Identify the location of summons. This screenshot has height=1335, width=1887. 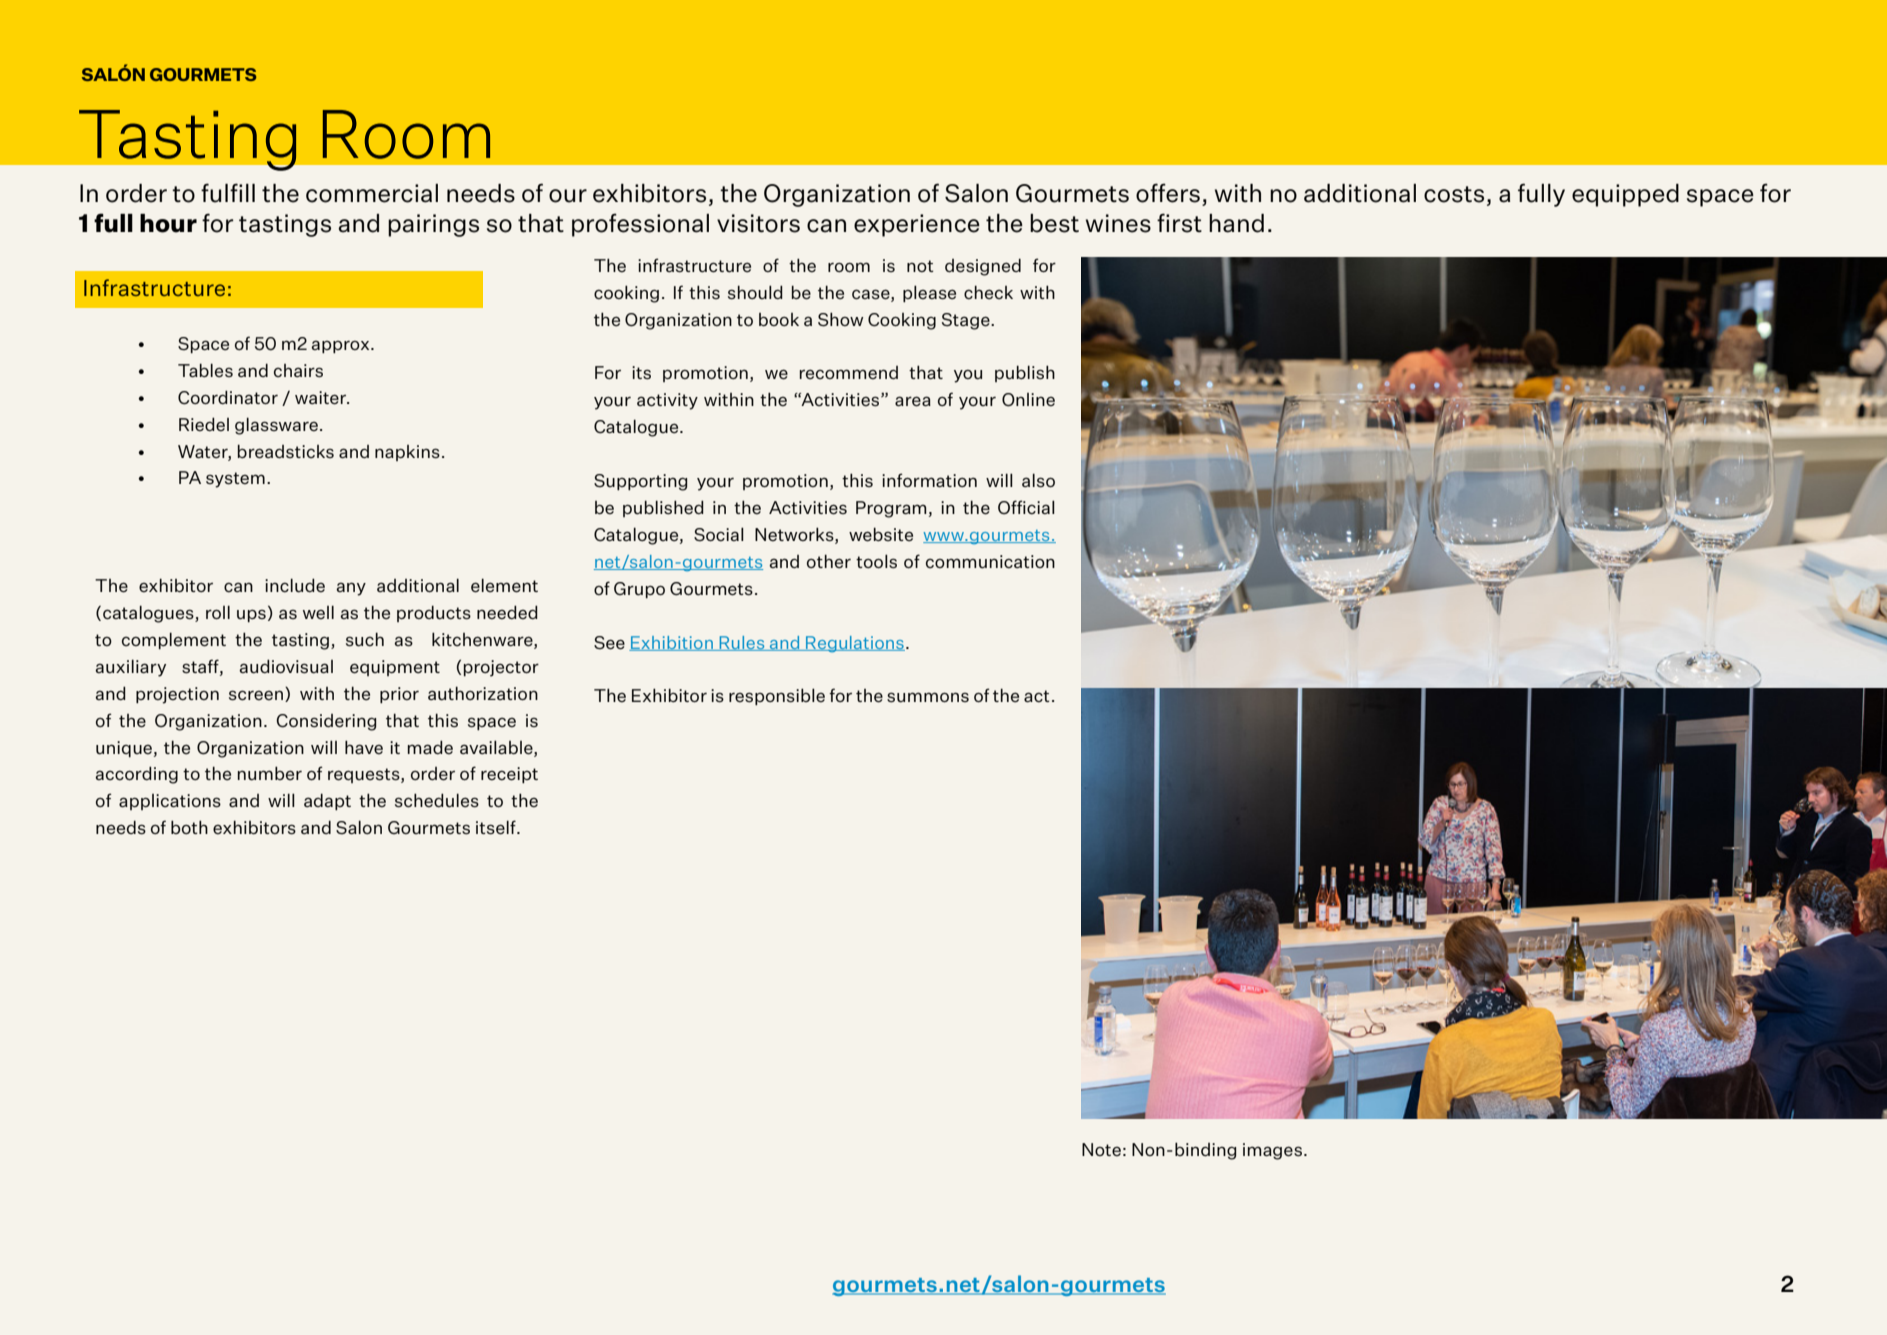
(928, 697).
